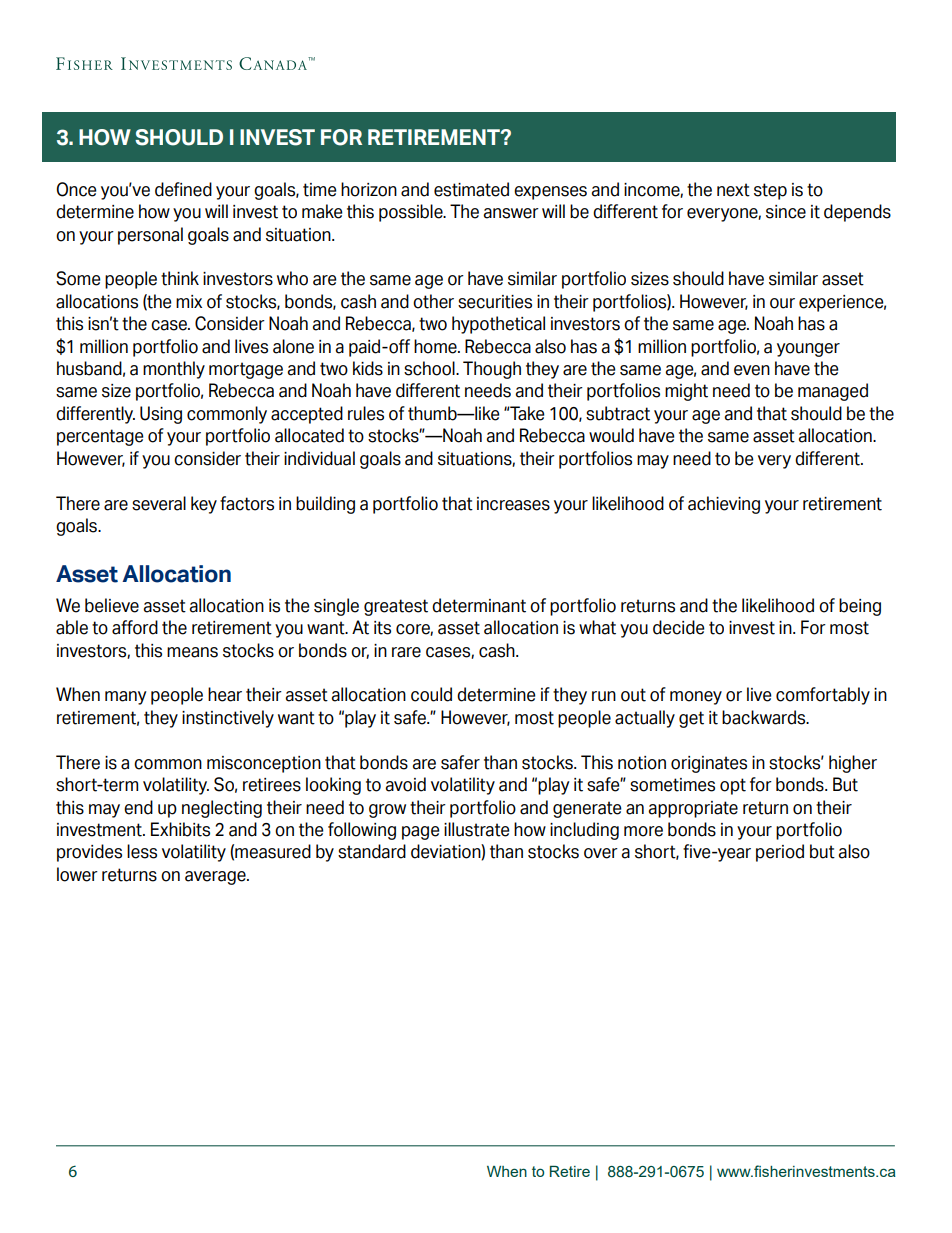 This image has height=1233, width=952. What do you see at coordinates (511, 213) in the image?
I see `answer` at bounding box center [511, 213].
